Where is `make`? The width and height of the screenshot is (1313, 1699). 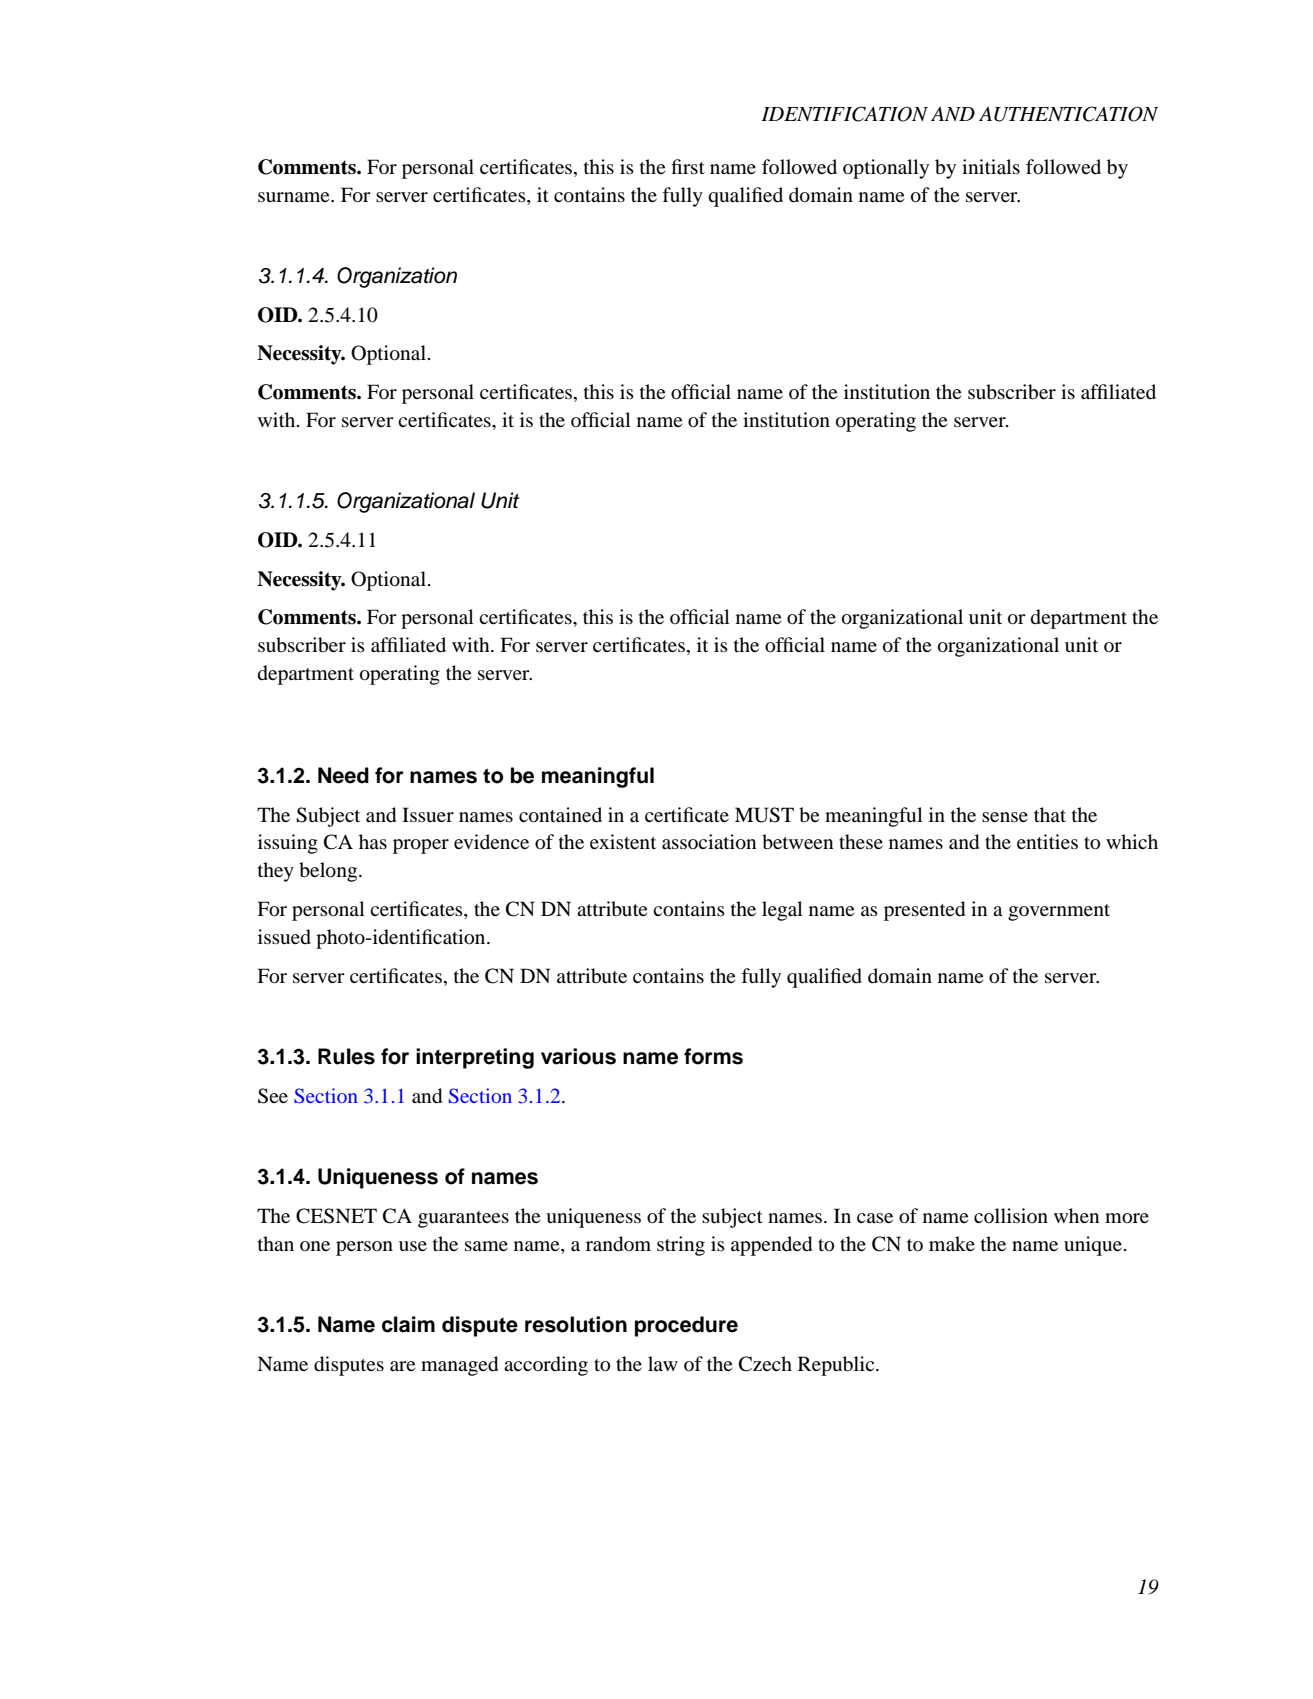 make is located at coordinates (952, 1243).
